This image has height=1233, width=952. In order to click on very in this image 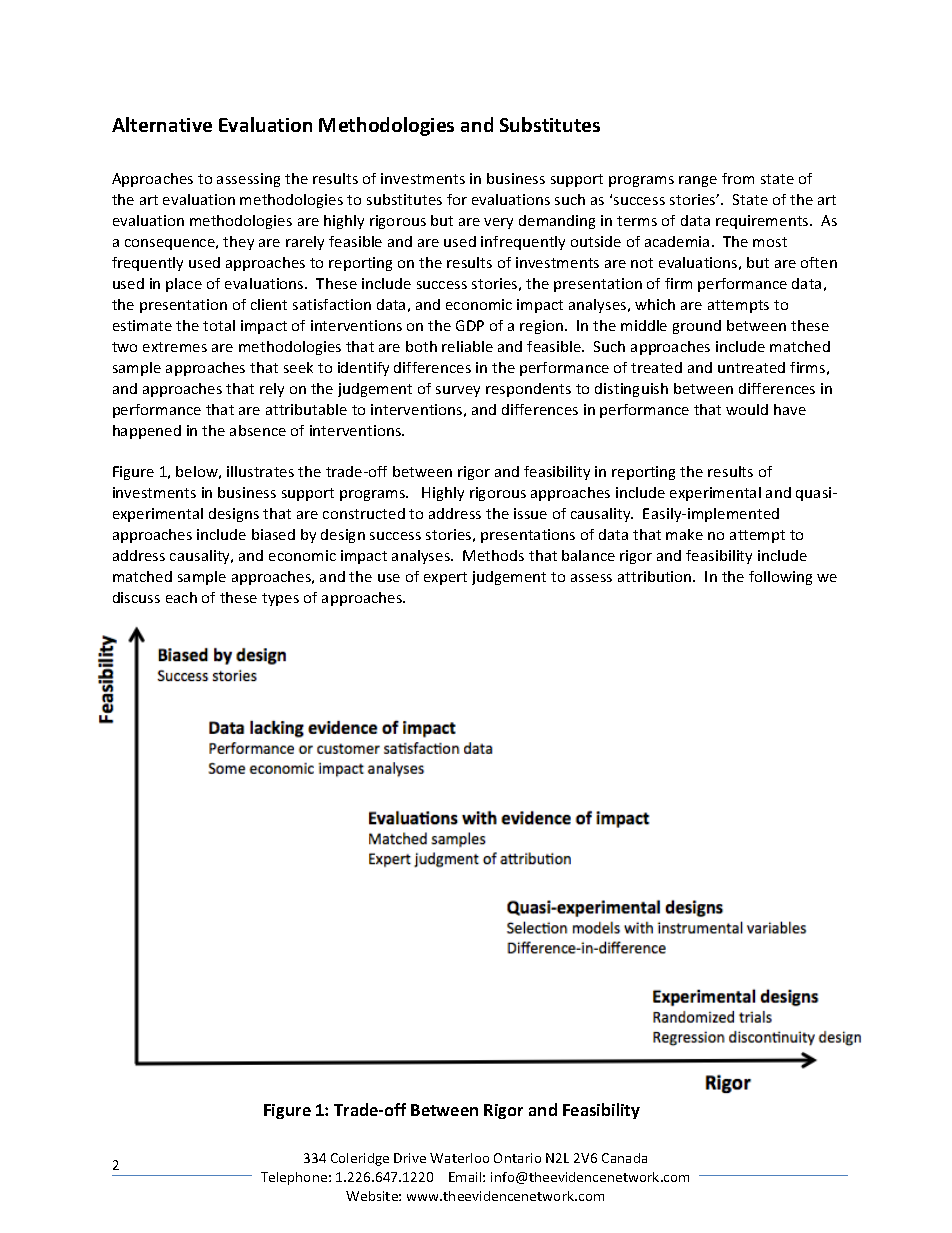, I will do `click(498, 223)`.
